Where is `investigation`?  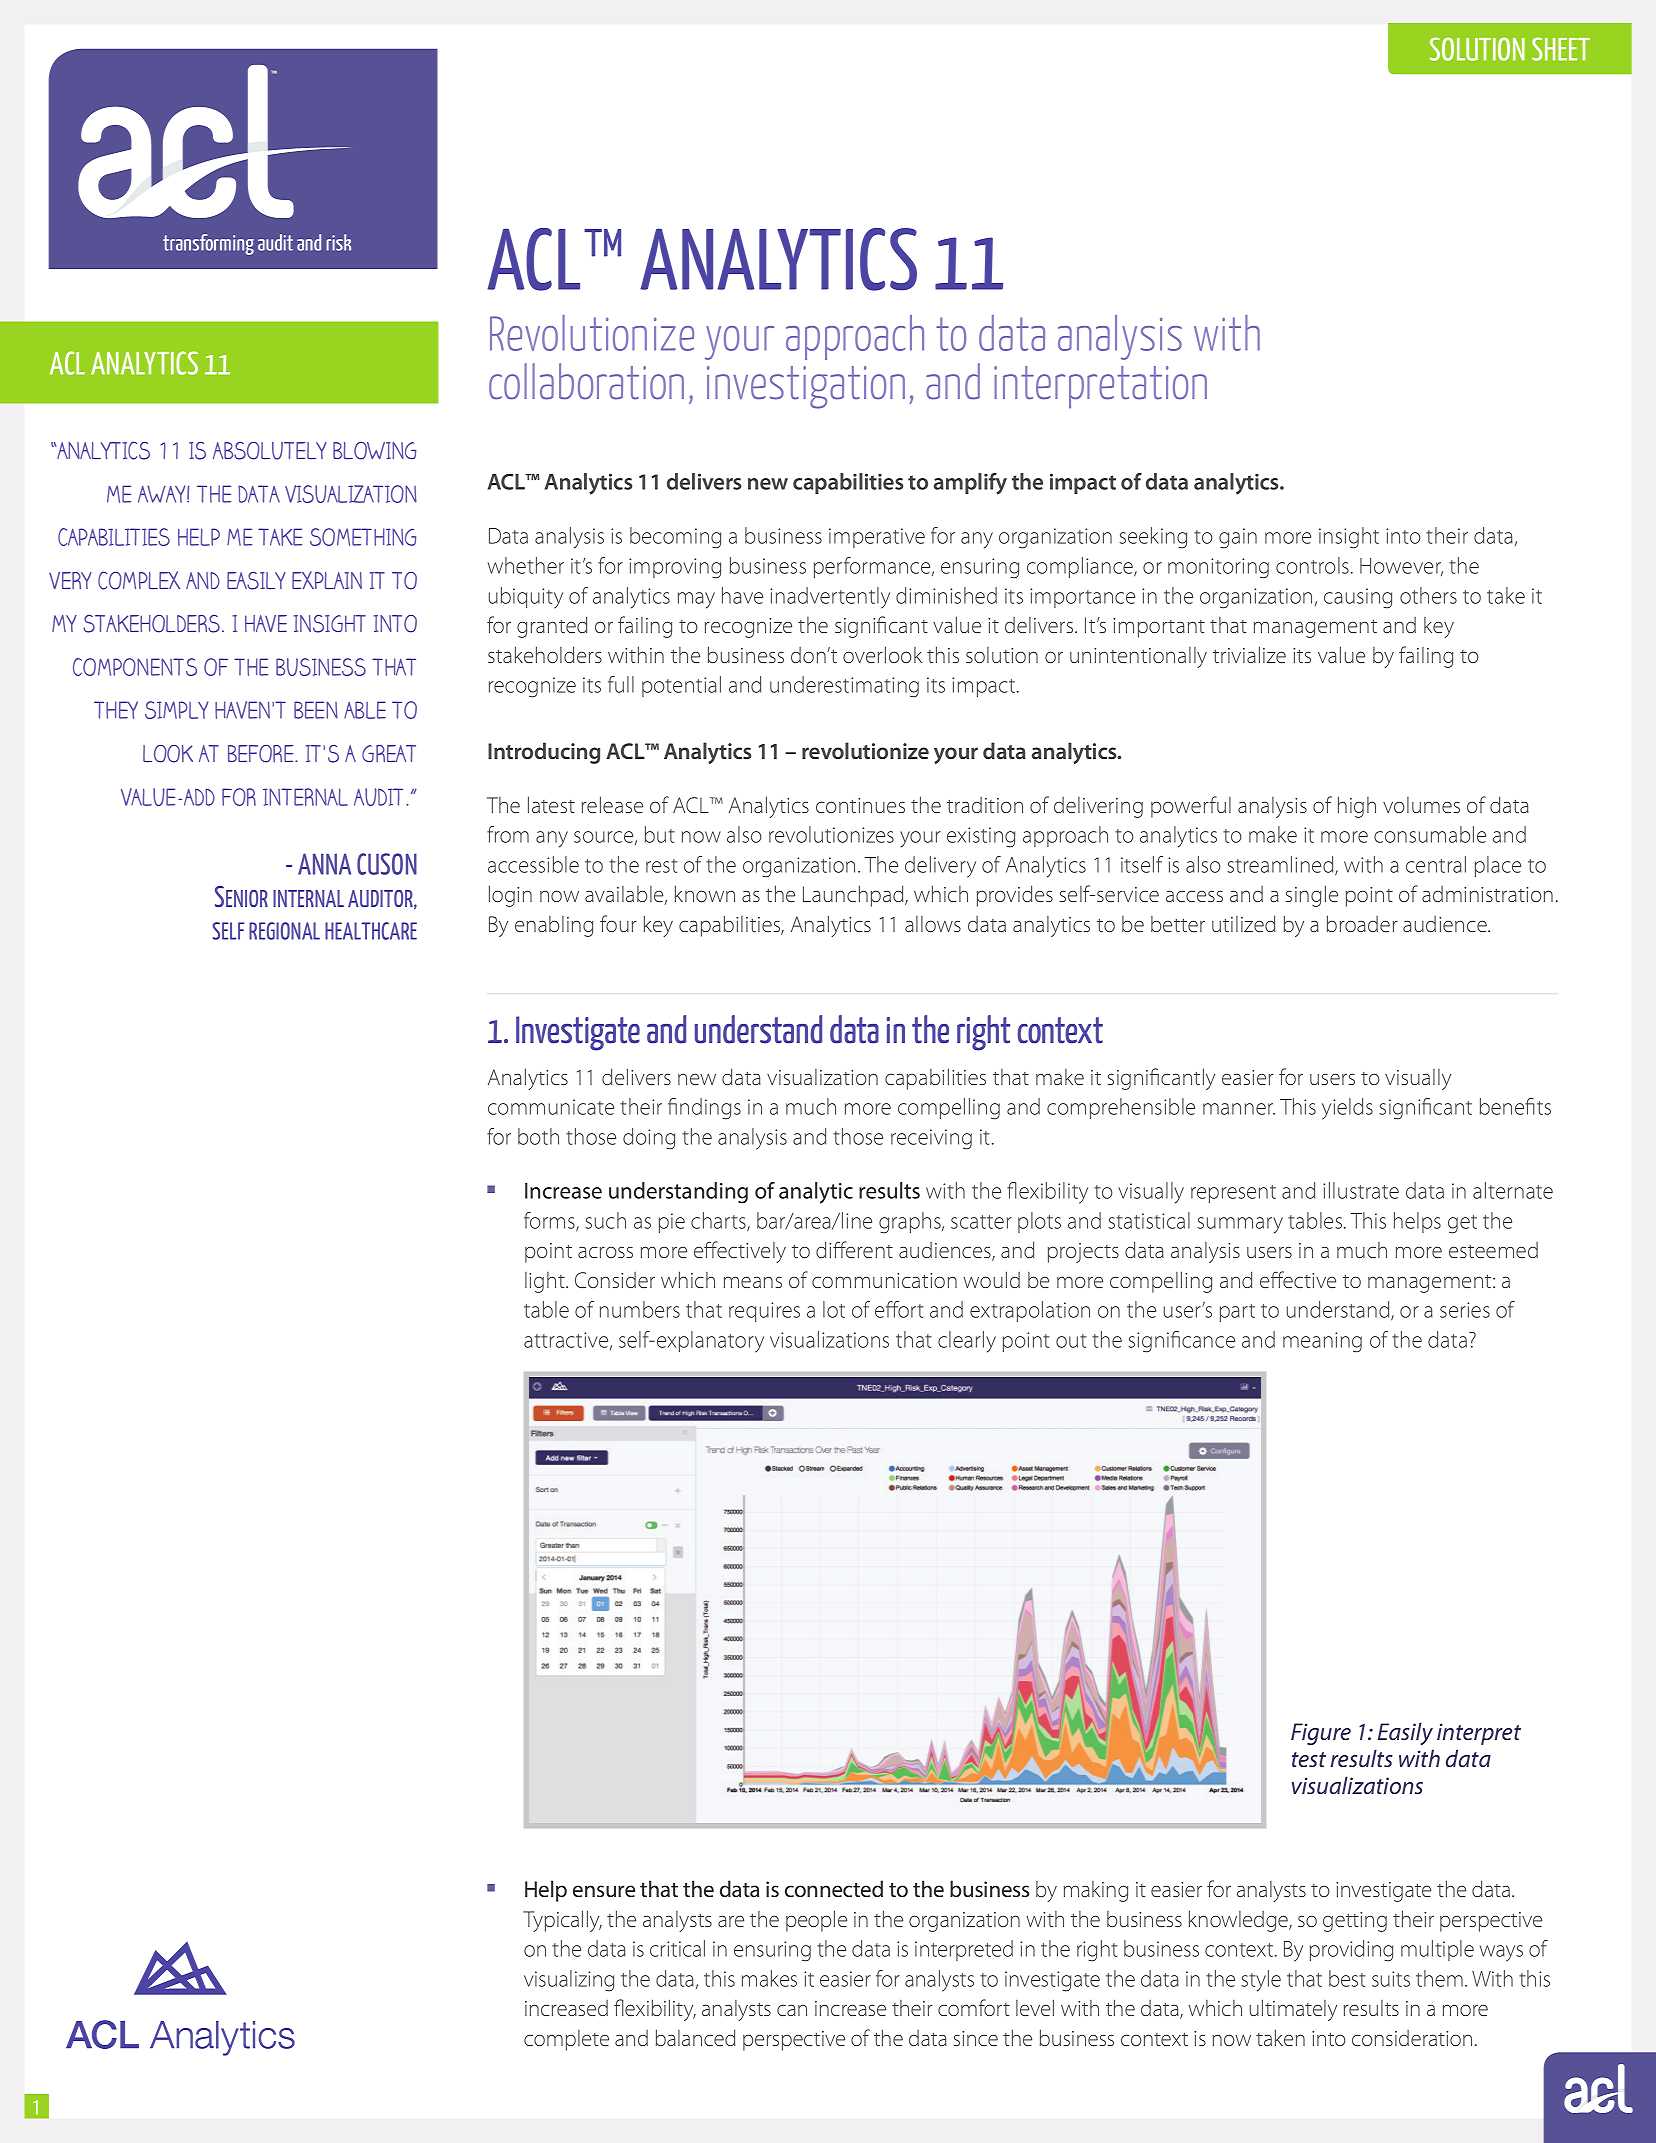 investigation is located at coordinates (806, 387).
